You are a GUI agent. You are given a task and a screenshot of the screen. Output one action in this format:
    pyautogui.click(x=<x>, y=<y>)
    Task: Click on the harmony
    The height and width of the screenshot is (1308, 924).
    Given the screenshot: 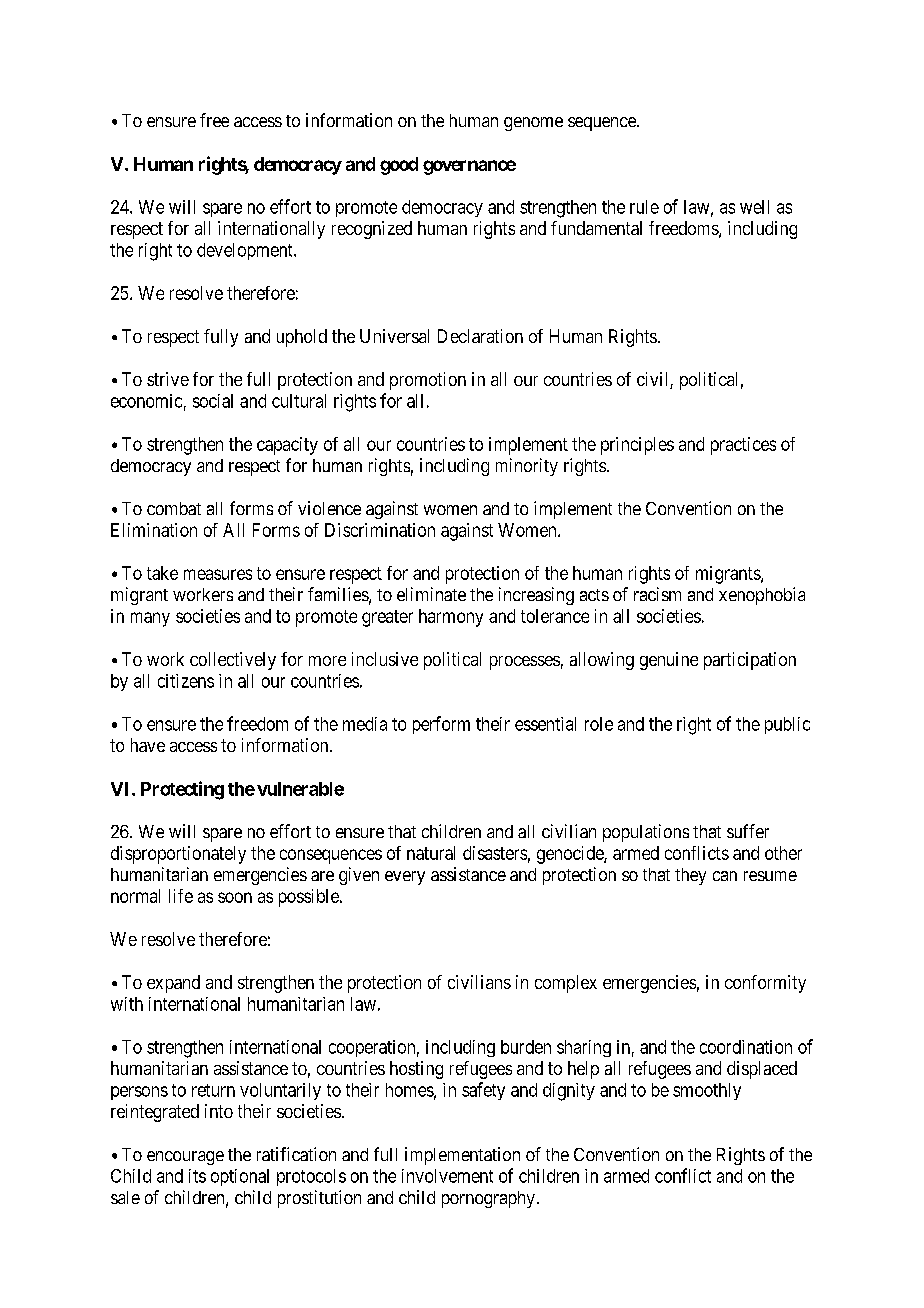 What is the action you would take?
    pyautogui.click(x=451, y=618)
